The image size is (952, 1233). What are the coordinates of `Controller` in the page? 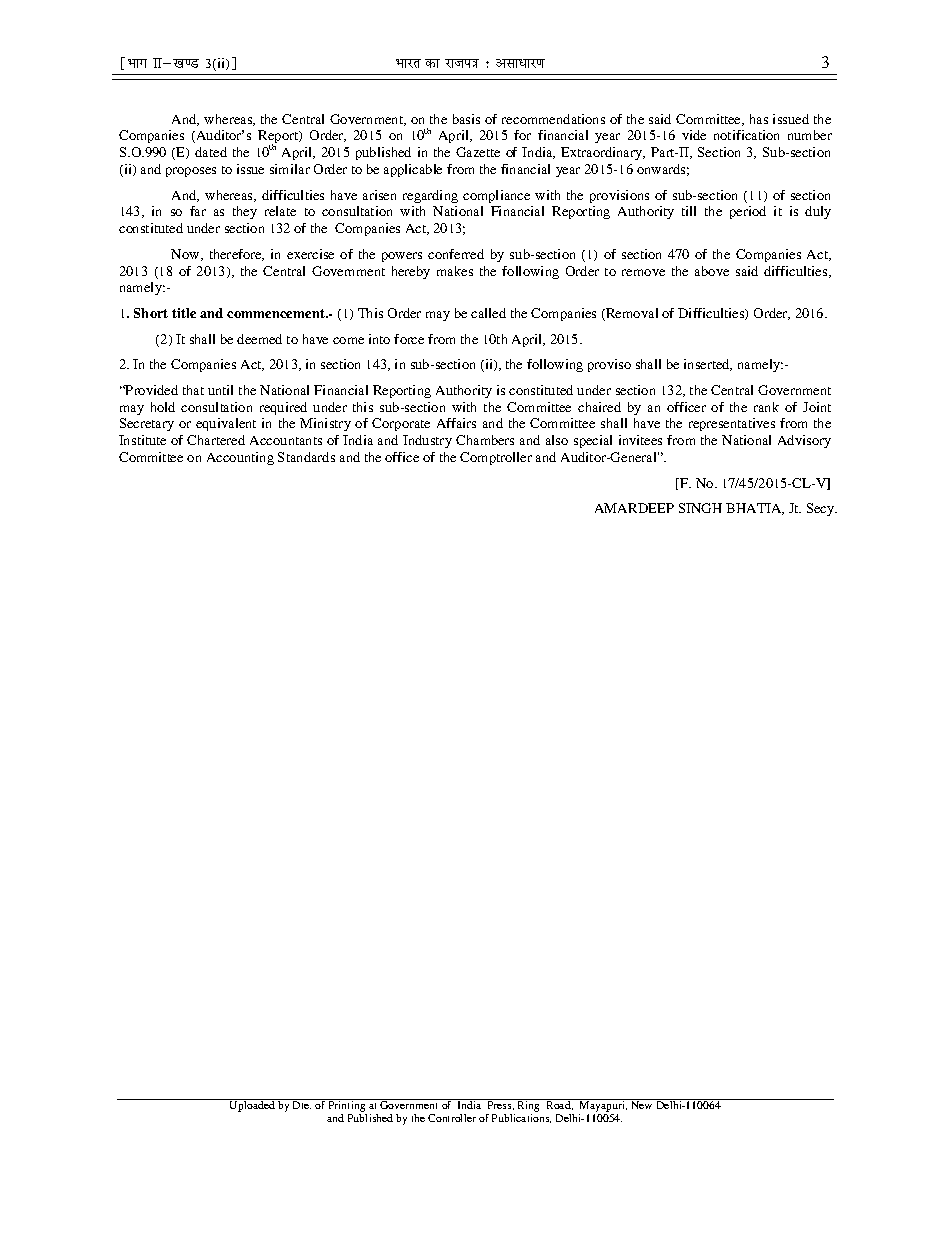 It's located at (452, 1118).
